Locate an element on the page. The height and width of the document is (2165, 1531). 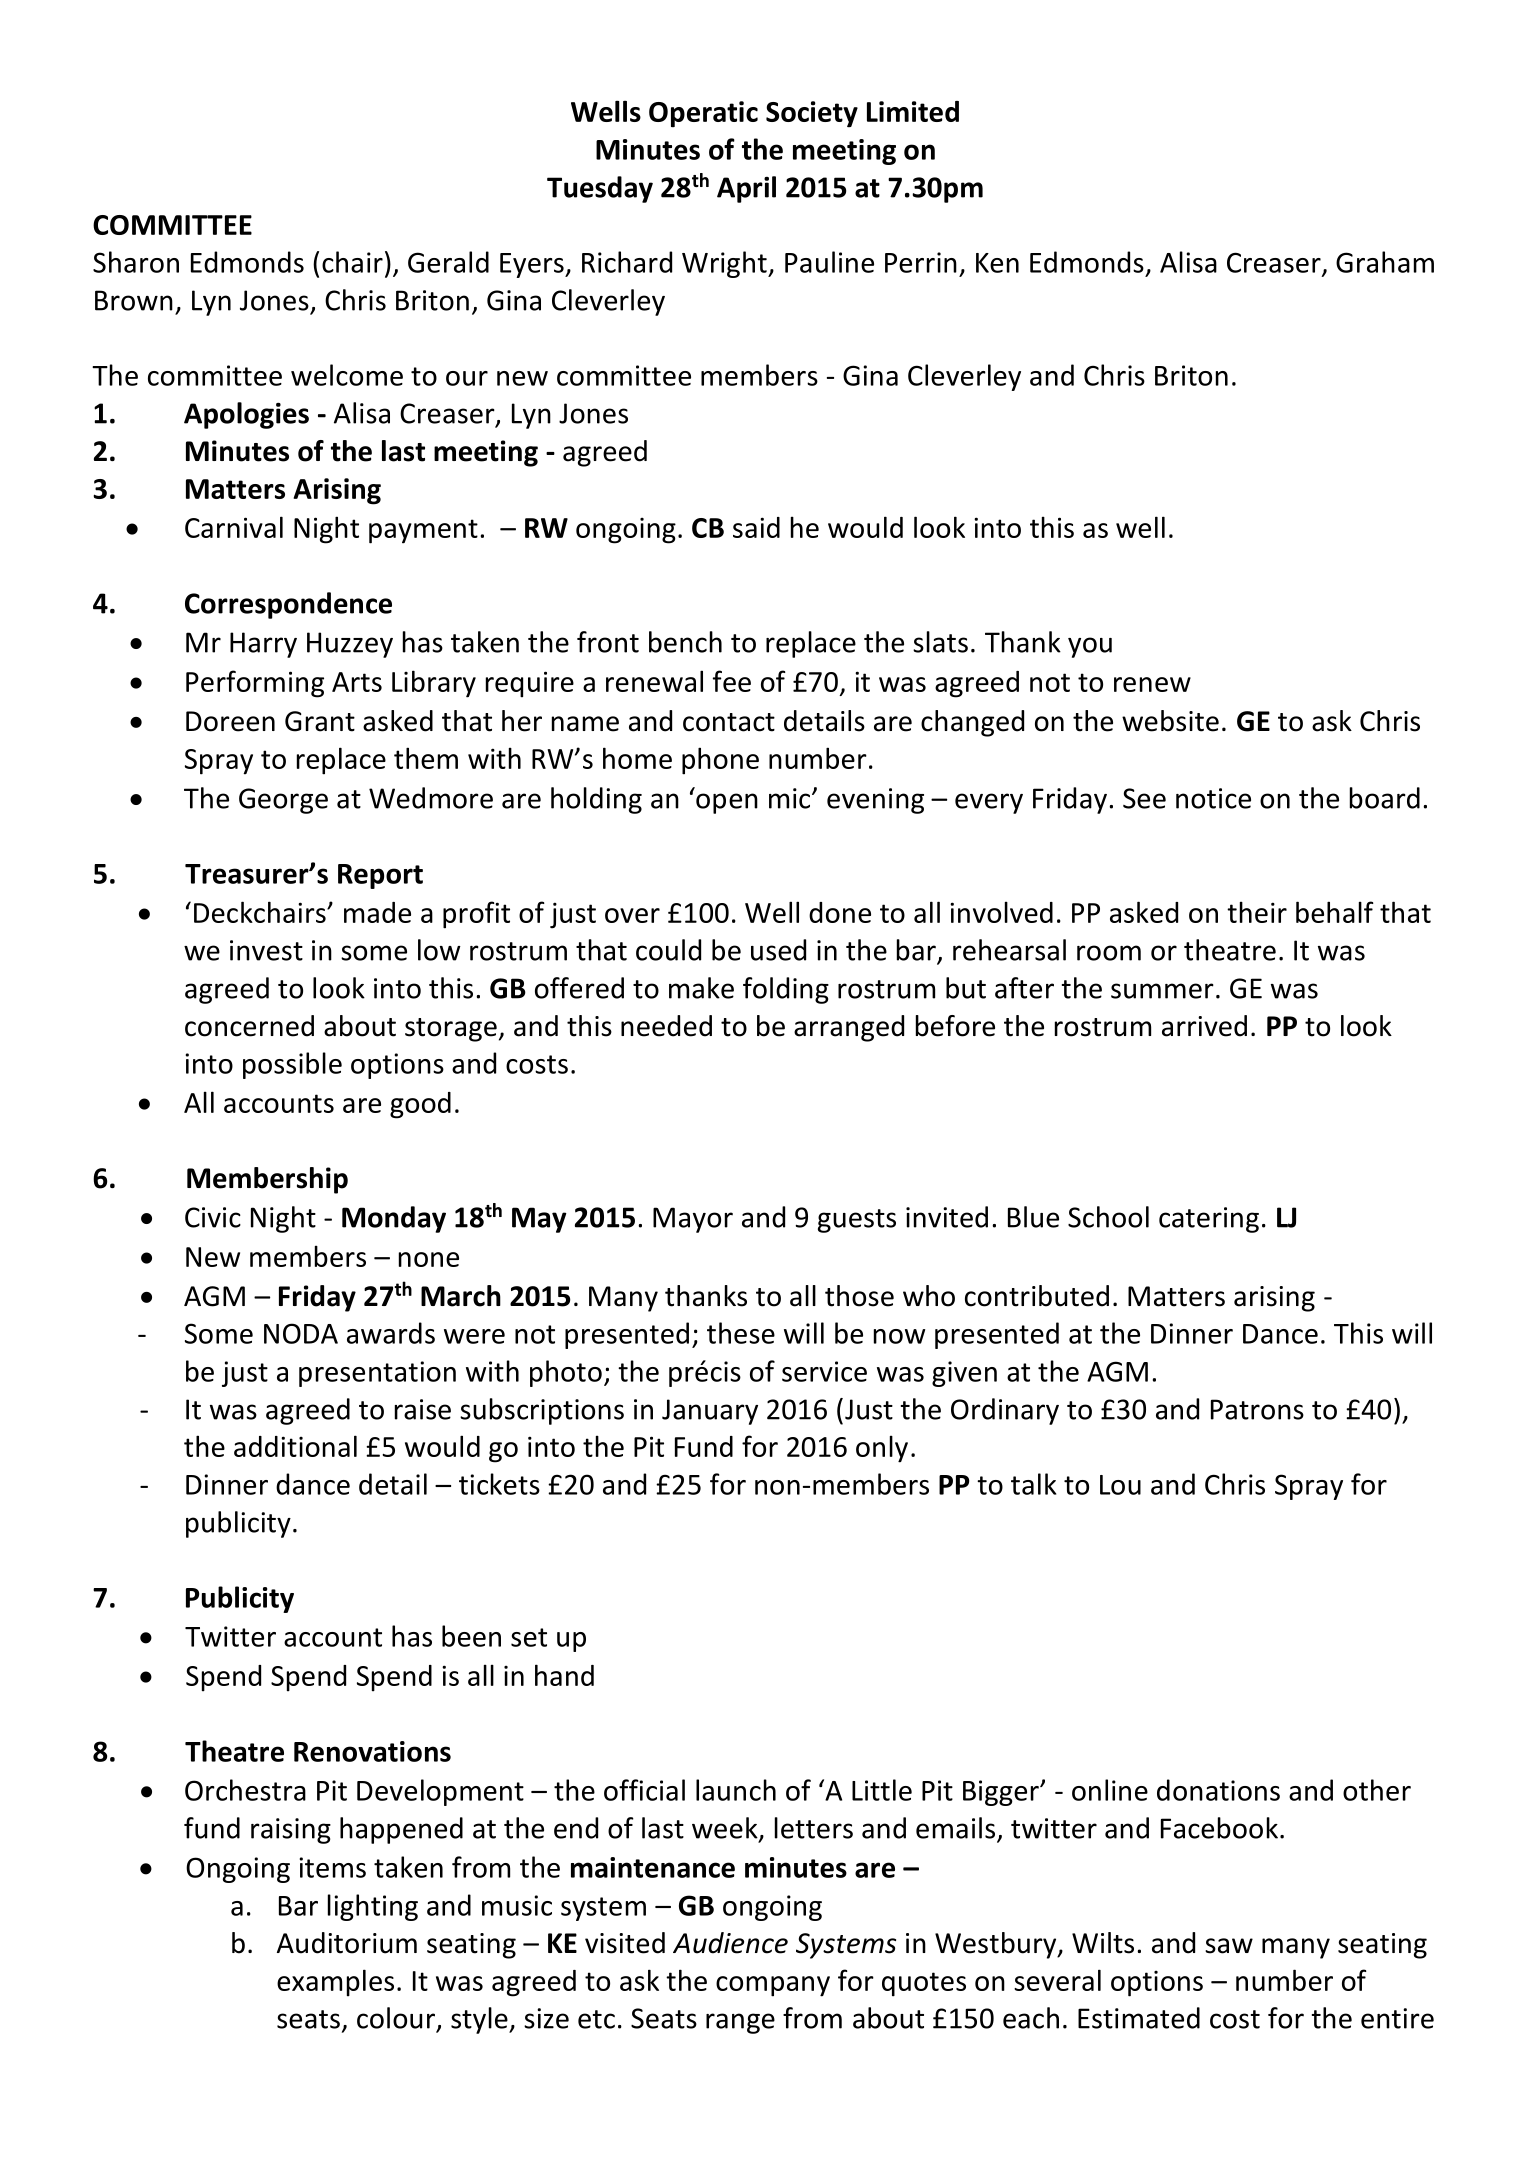
NODA is located at coordinates (301, 1333).
